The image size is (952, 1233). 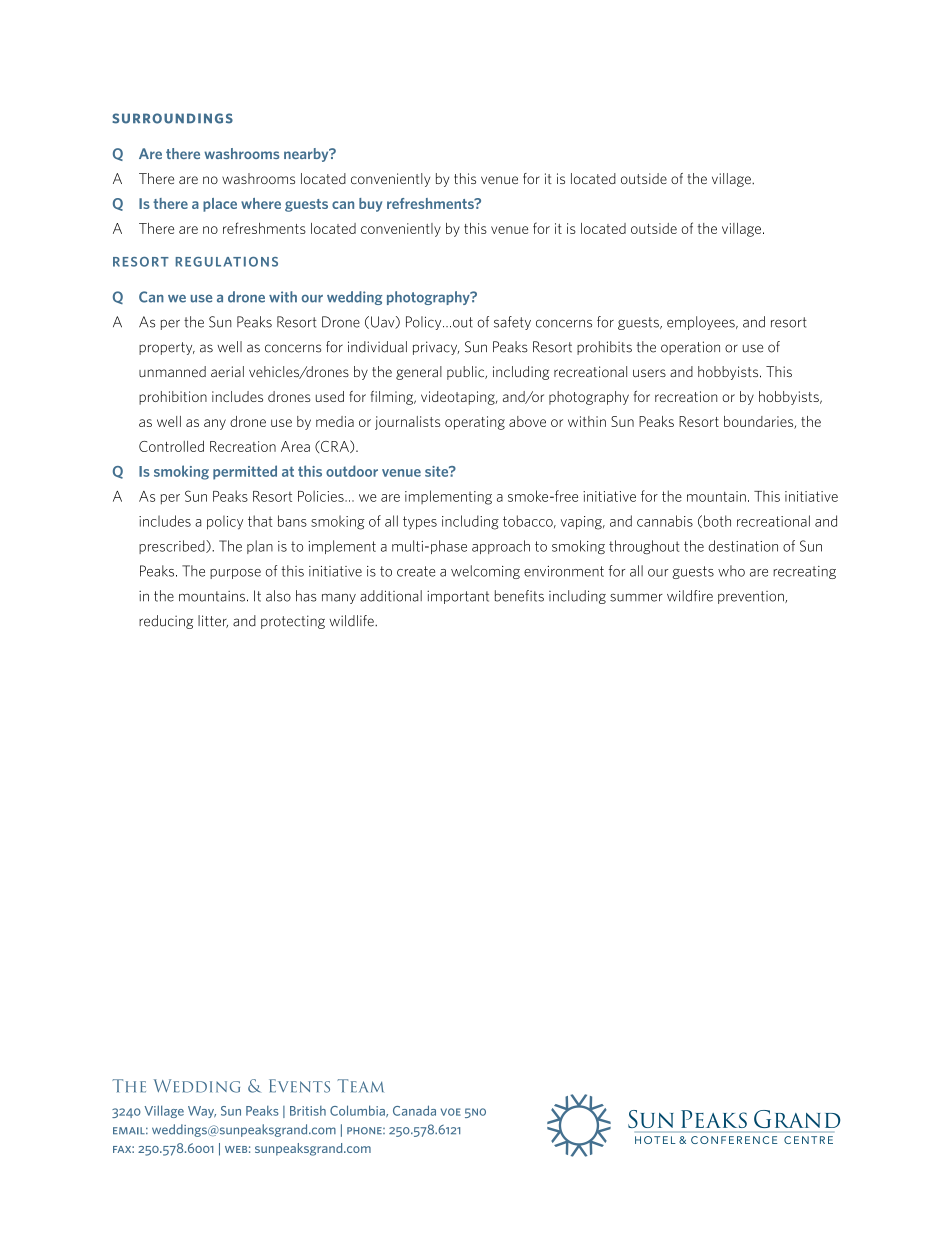 What do you see at coordinates (358, 1111) in the screenshot?
I see `Columbia` at bounding box center [358, 1111].
